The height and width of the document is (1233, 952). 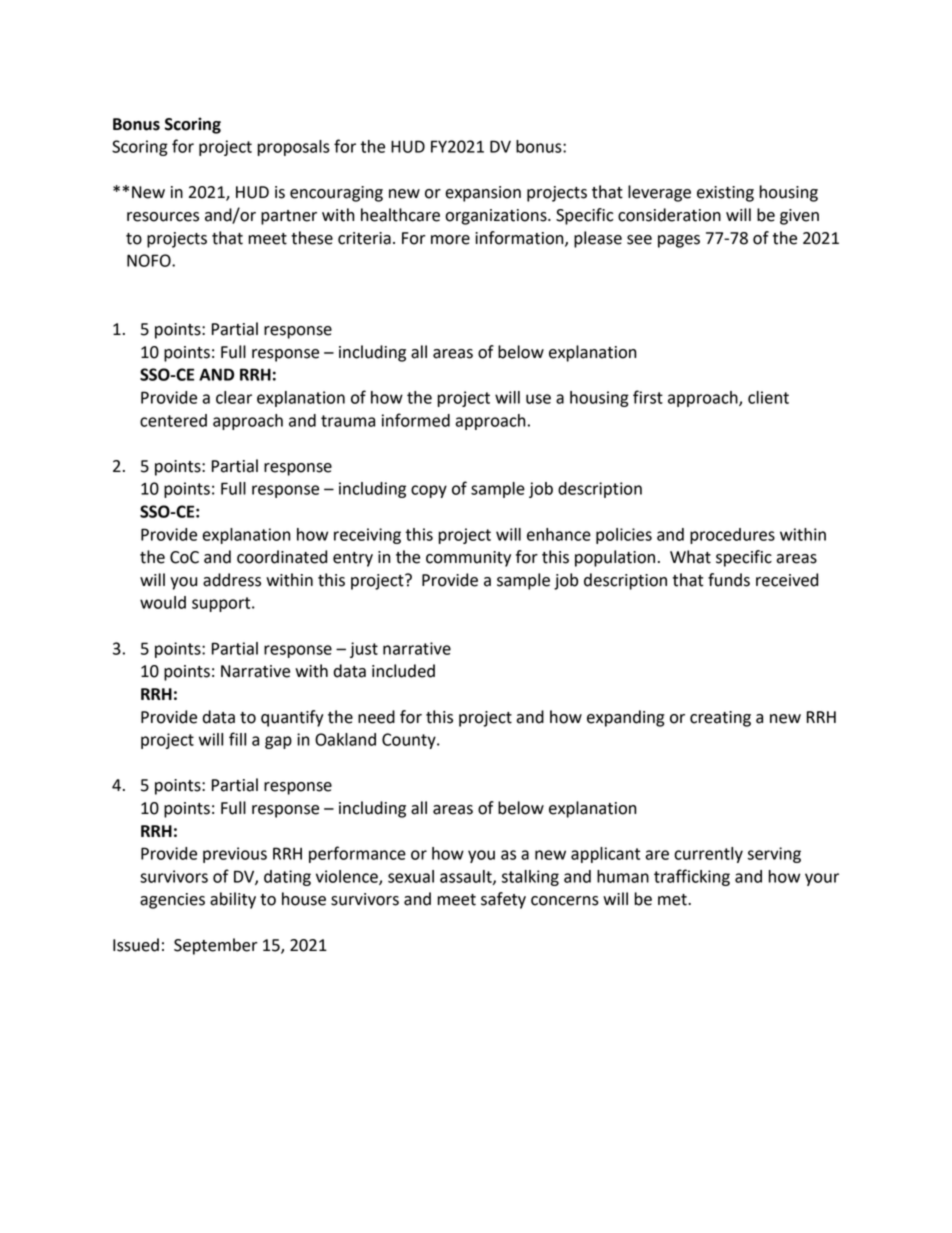 I want to click on ability, so click(x=233, y=900).
